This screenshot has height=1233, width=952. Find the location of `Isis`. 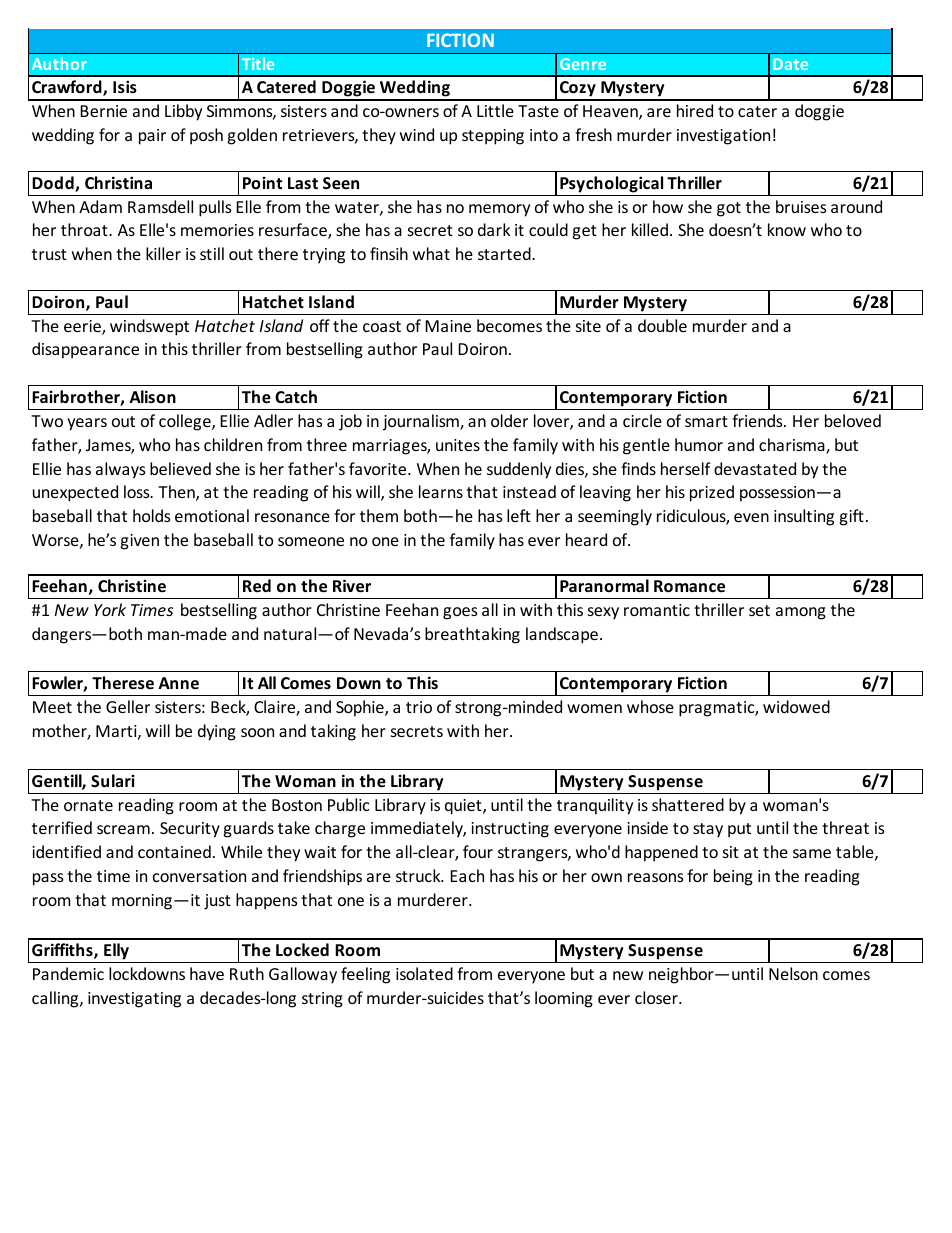

Isis is located at coordinates (125, 87).
